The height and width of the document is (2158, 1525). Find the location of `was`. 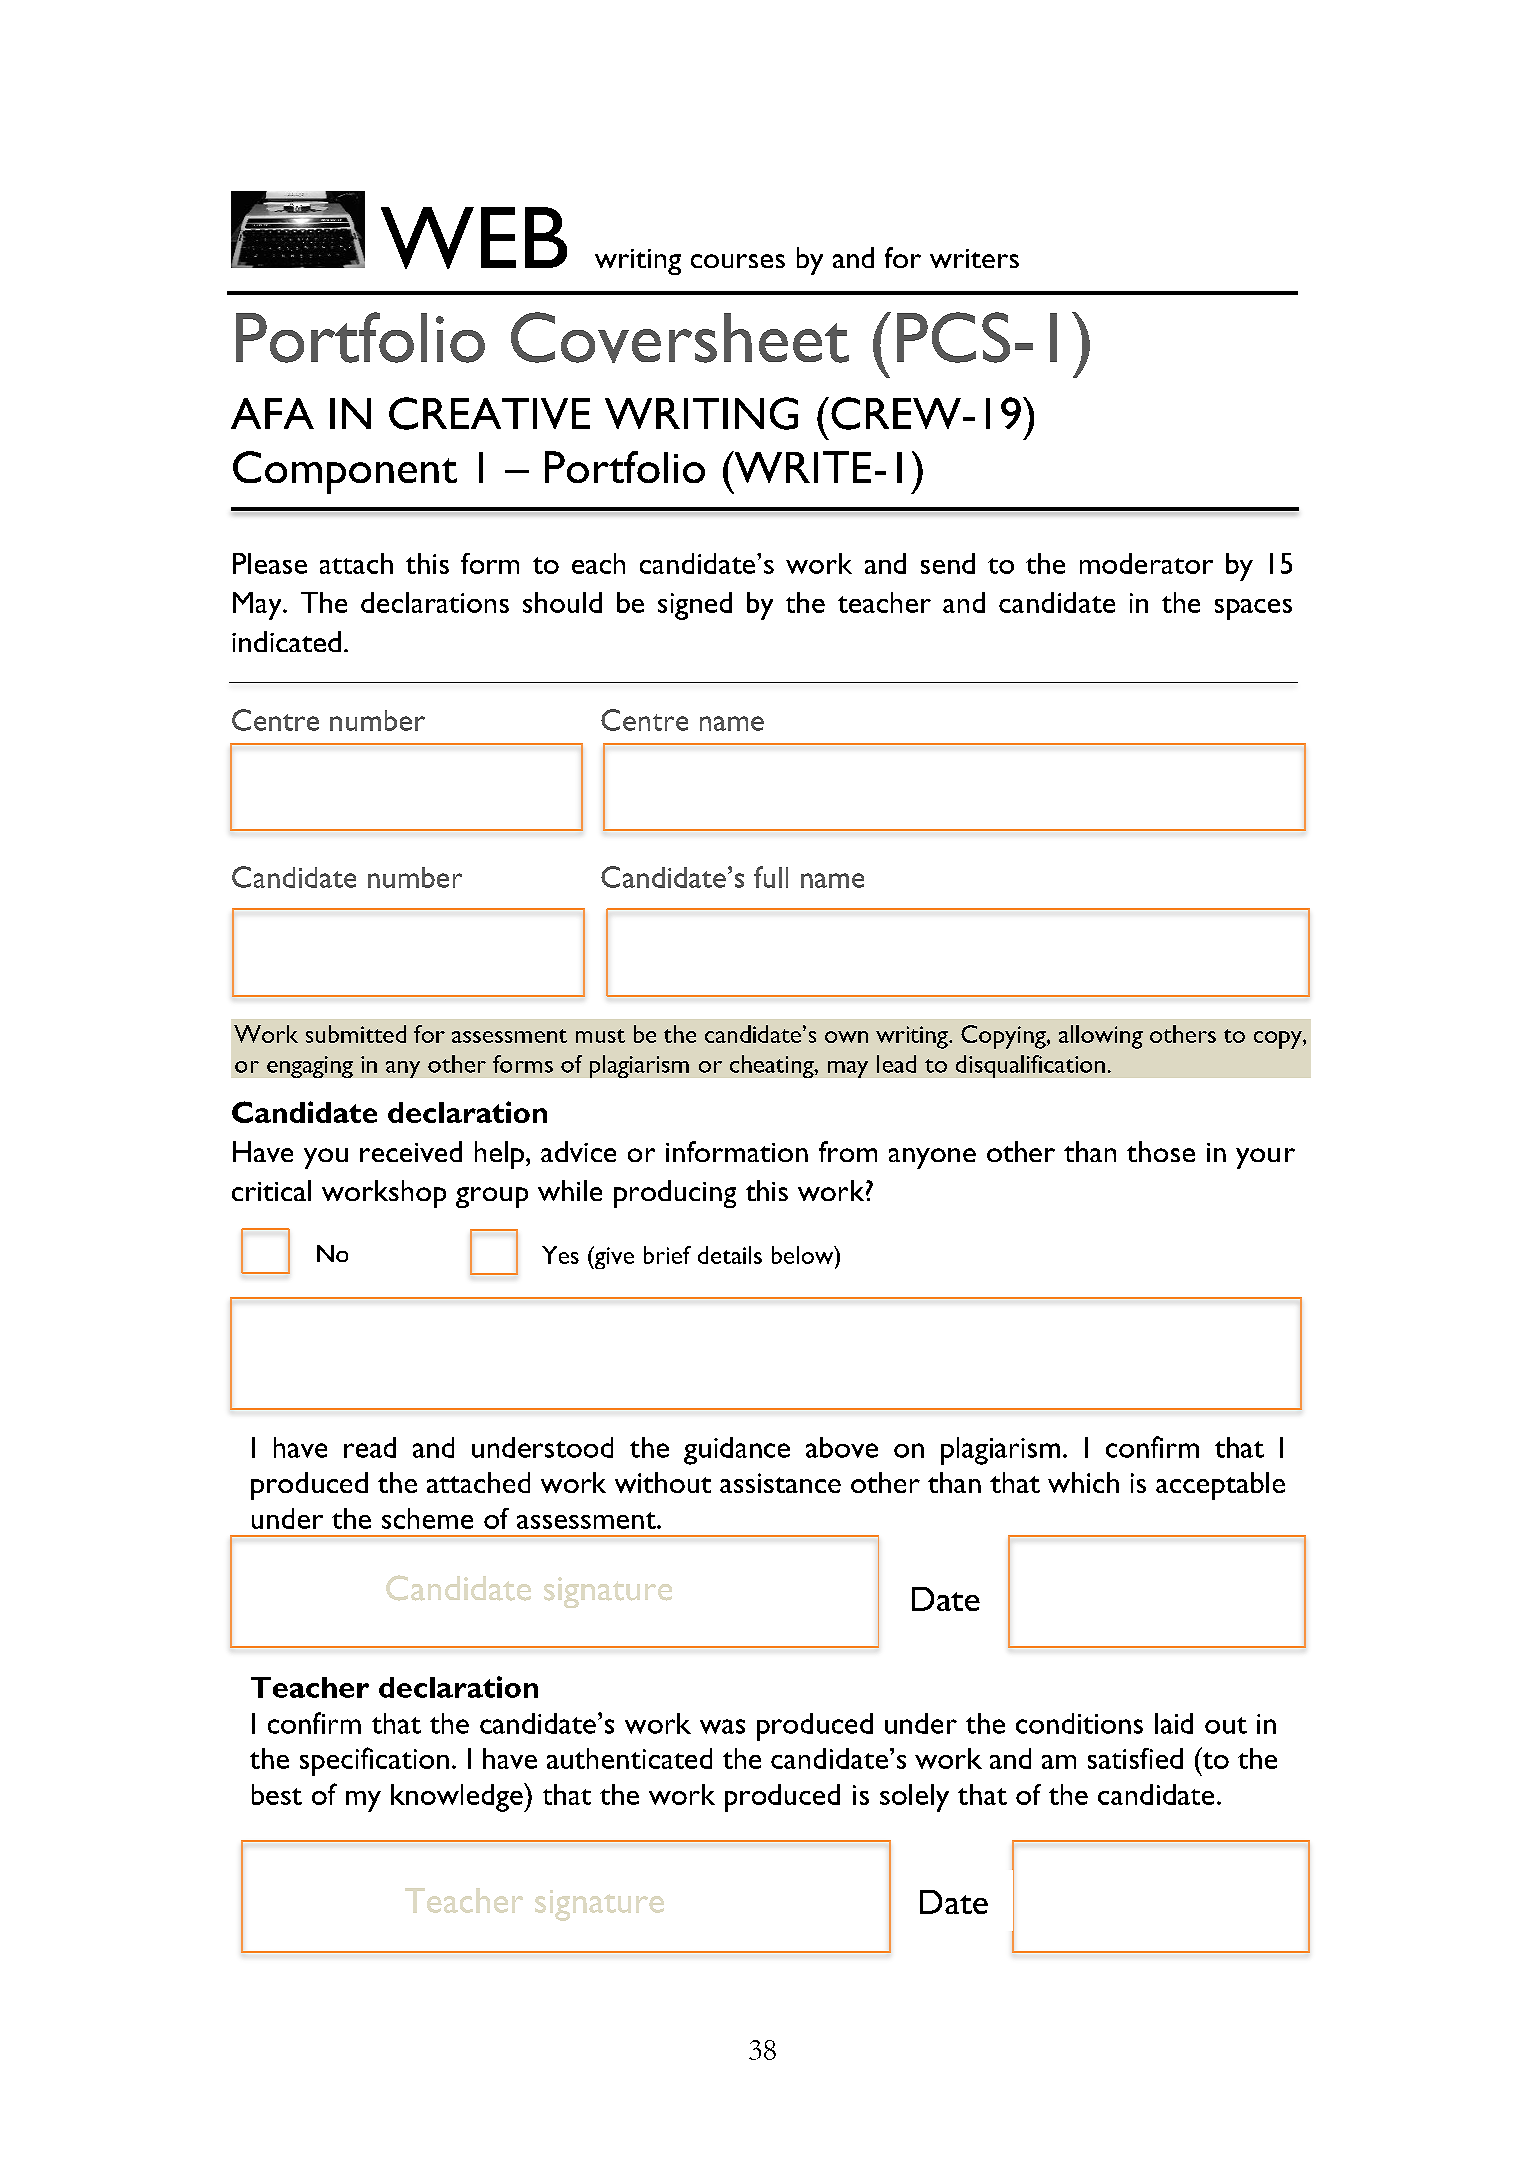

was is located at coordinates (722, 1726).
